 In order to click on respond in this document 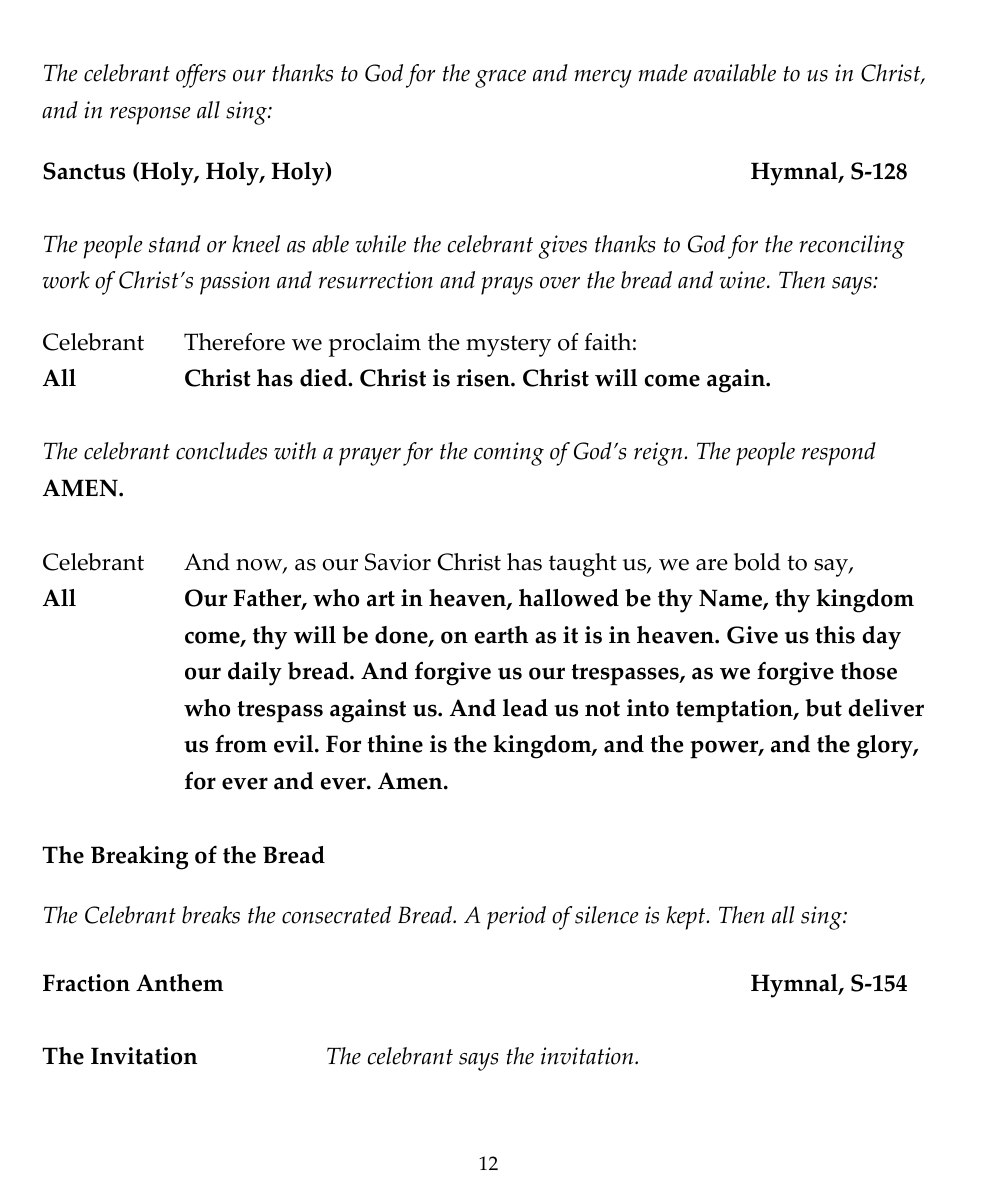, I will do `click(839, 454)`.
